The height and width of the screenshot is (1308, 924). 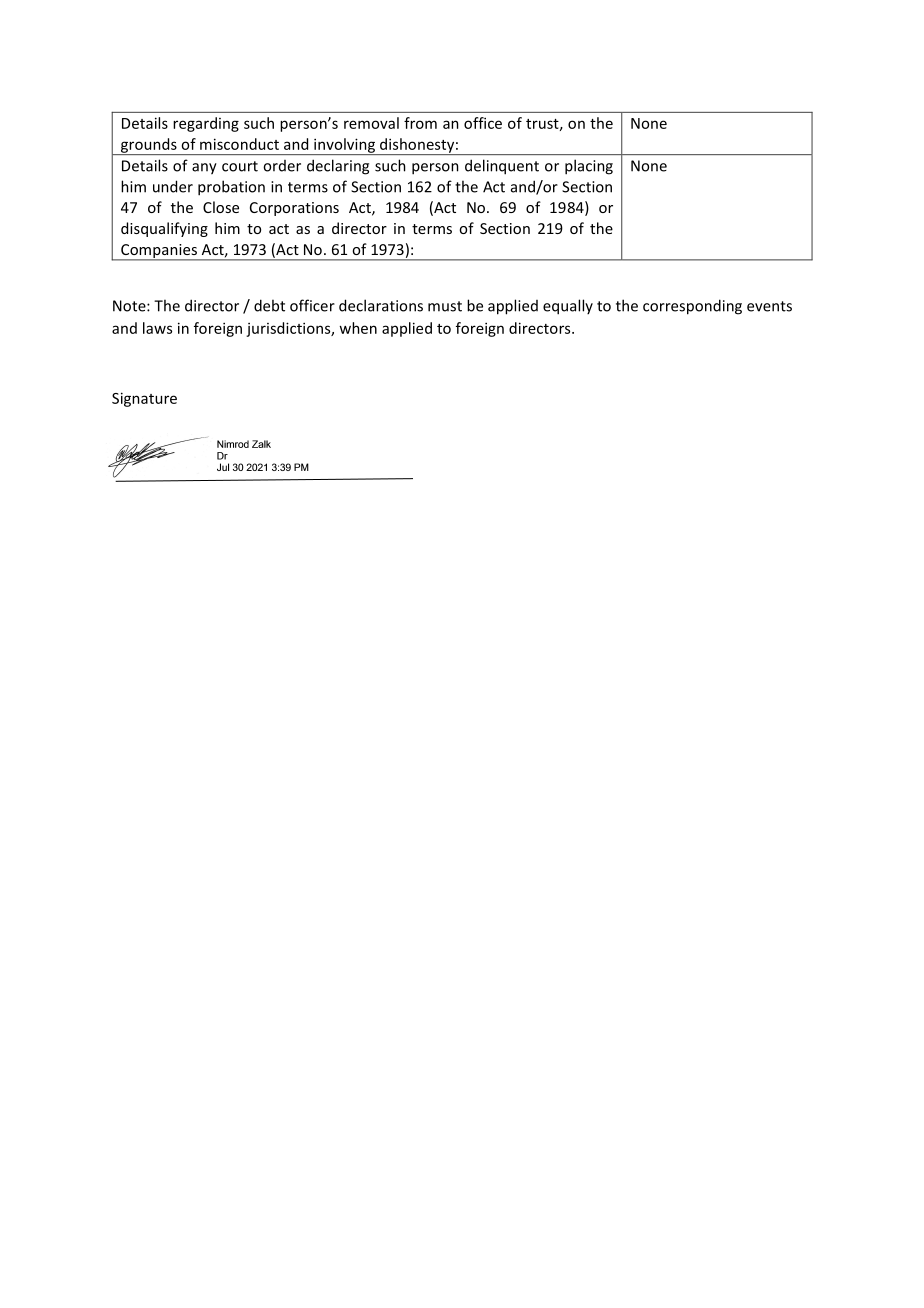 I want to click on laws, so click(x=157, y=328).
